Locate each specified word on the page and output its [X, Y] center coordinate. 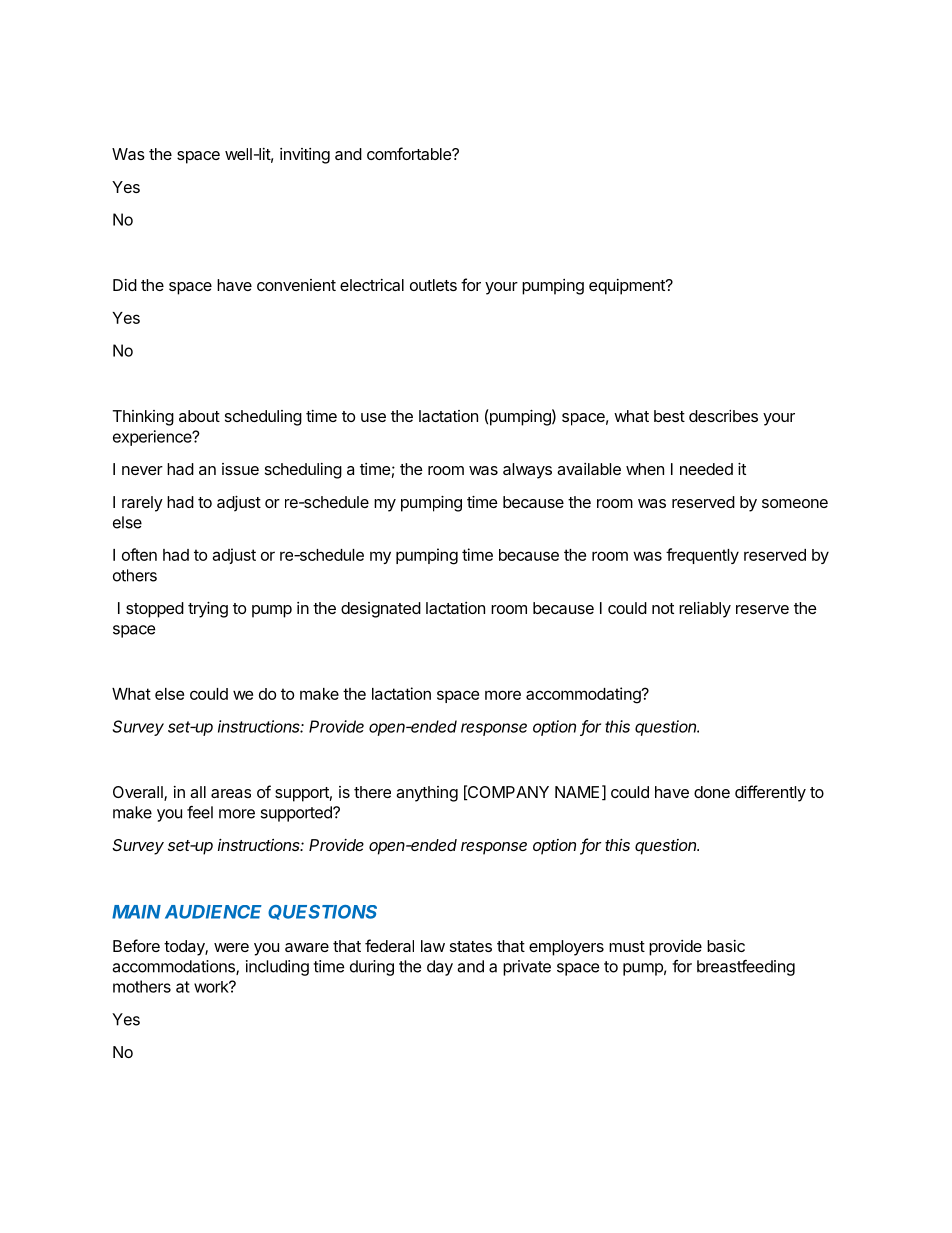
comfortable [410, 153]
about [199, 416]
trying [208, 610]
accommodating [584, 695]
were [231, 947]
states [471, 946]
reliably [705, 610]
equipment [628, 287]
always [527, 471]
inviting [305, 156]
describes [723, 416]
